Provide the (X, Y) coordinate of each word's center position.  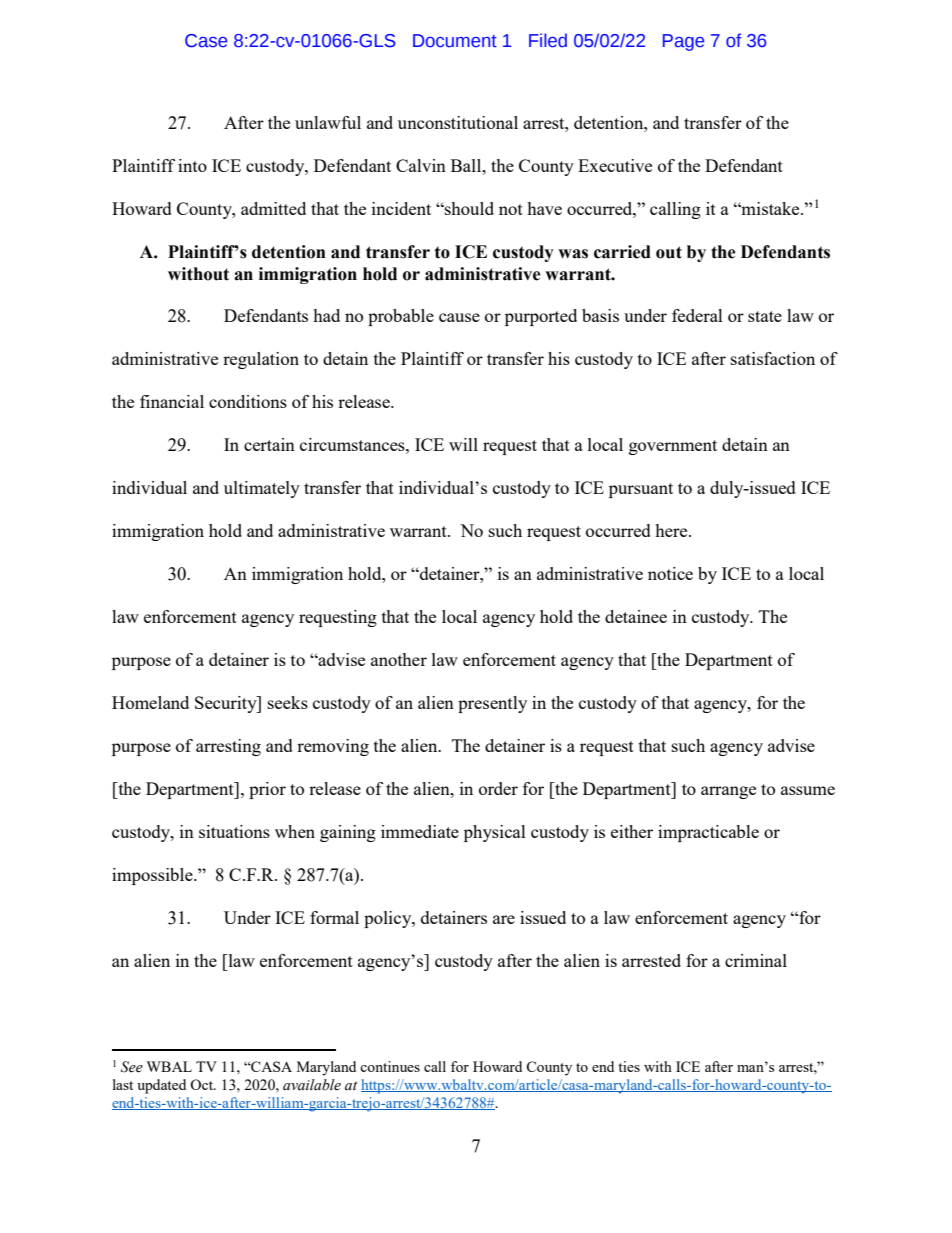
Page (683, 42)
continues (390, 1066)
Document (455, 41)
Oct (202, 1084)
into (192, 165)
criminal (756, 960)
